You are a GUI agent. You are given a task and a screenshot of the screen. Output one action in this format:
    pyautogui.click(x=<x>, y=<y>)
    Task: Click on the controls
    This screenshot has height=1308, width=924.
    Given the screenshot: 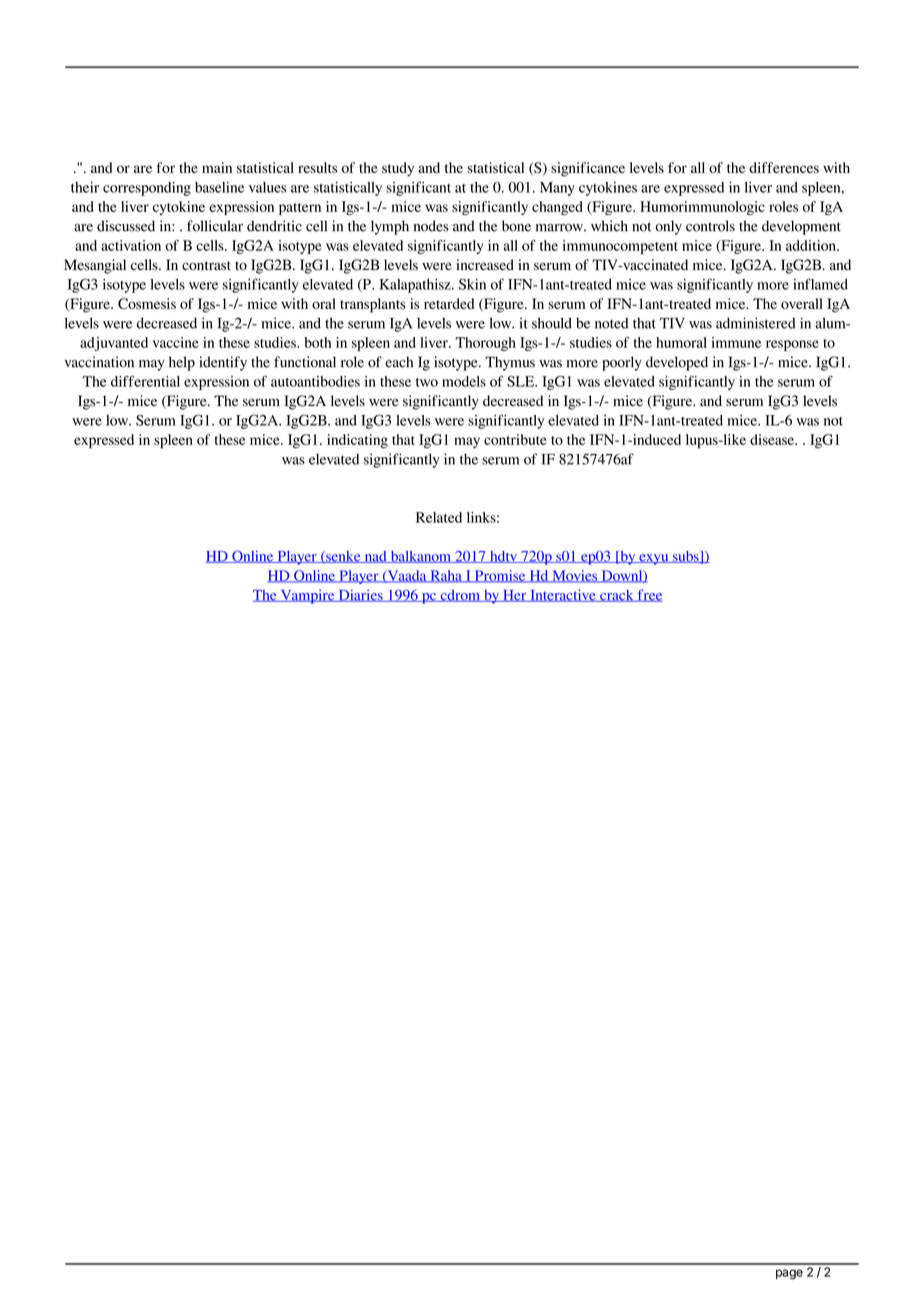 What is the action you would take?
    pyautogui.click(x=710, y=226)
